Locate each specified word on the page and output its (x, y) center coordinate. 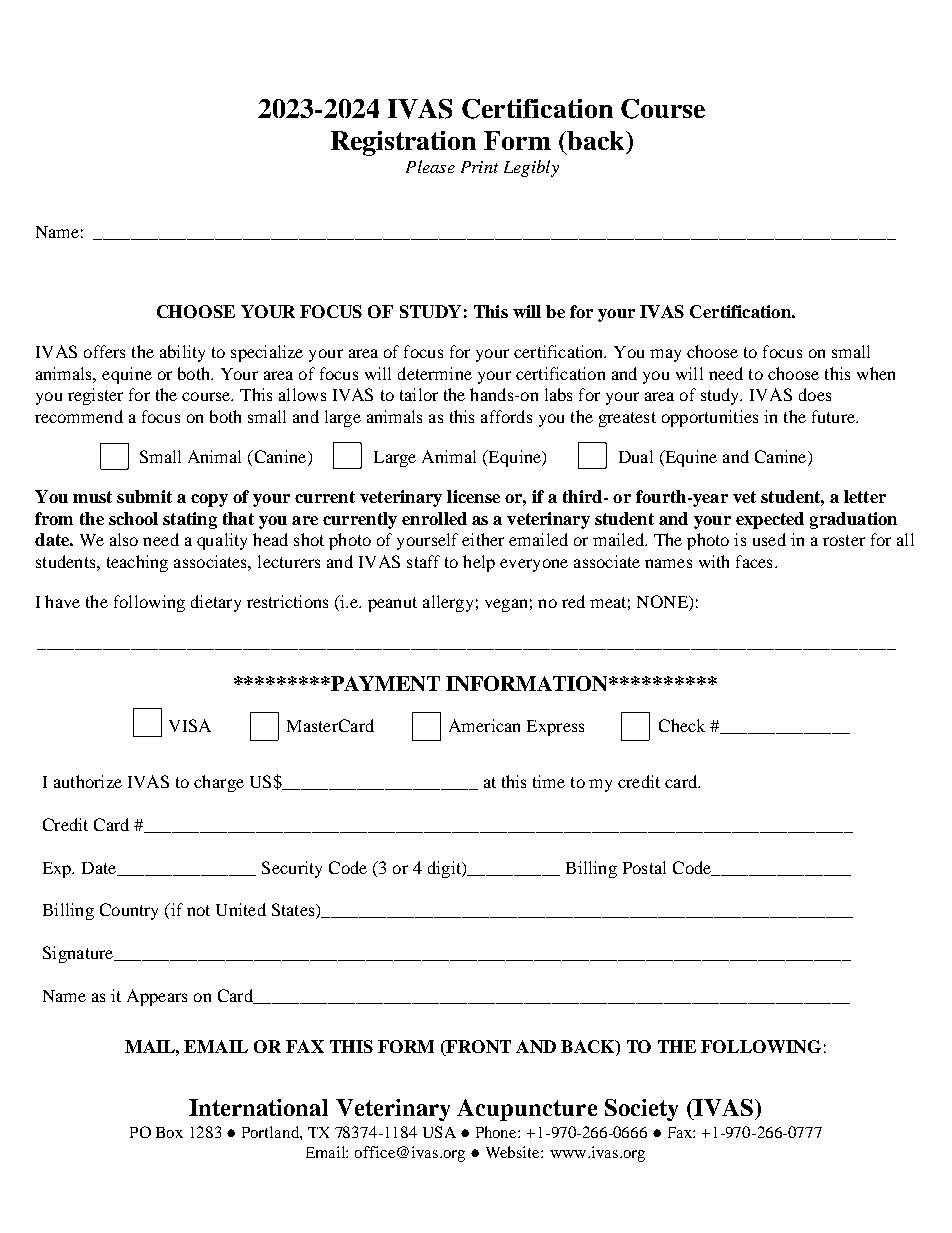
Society (641, 1110)
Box (169, 1132)
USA (439, 1132)
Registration (403, 143)
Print (479, 167)
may (665, 355)
